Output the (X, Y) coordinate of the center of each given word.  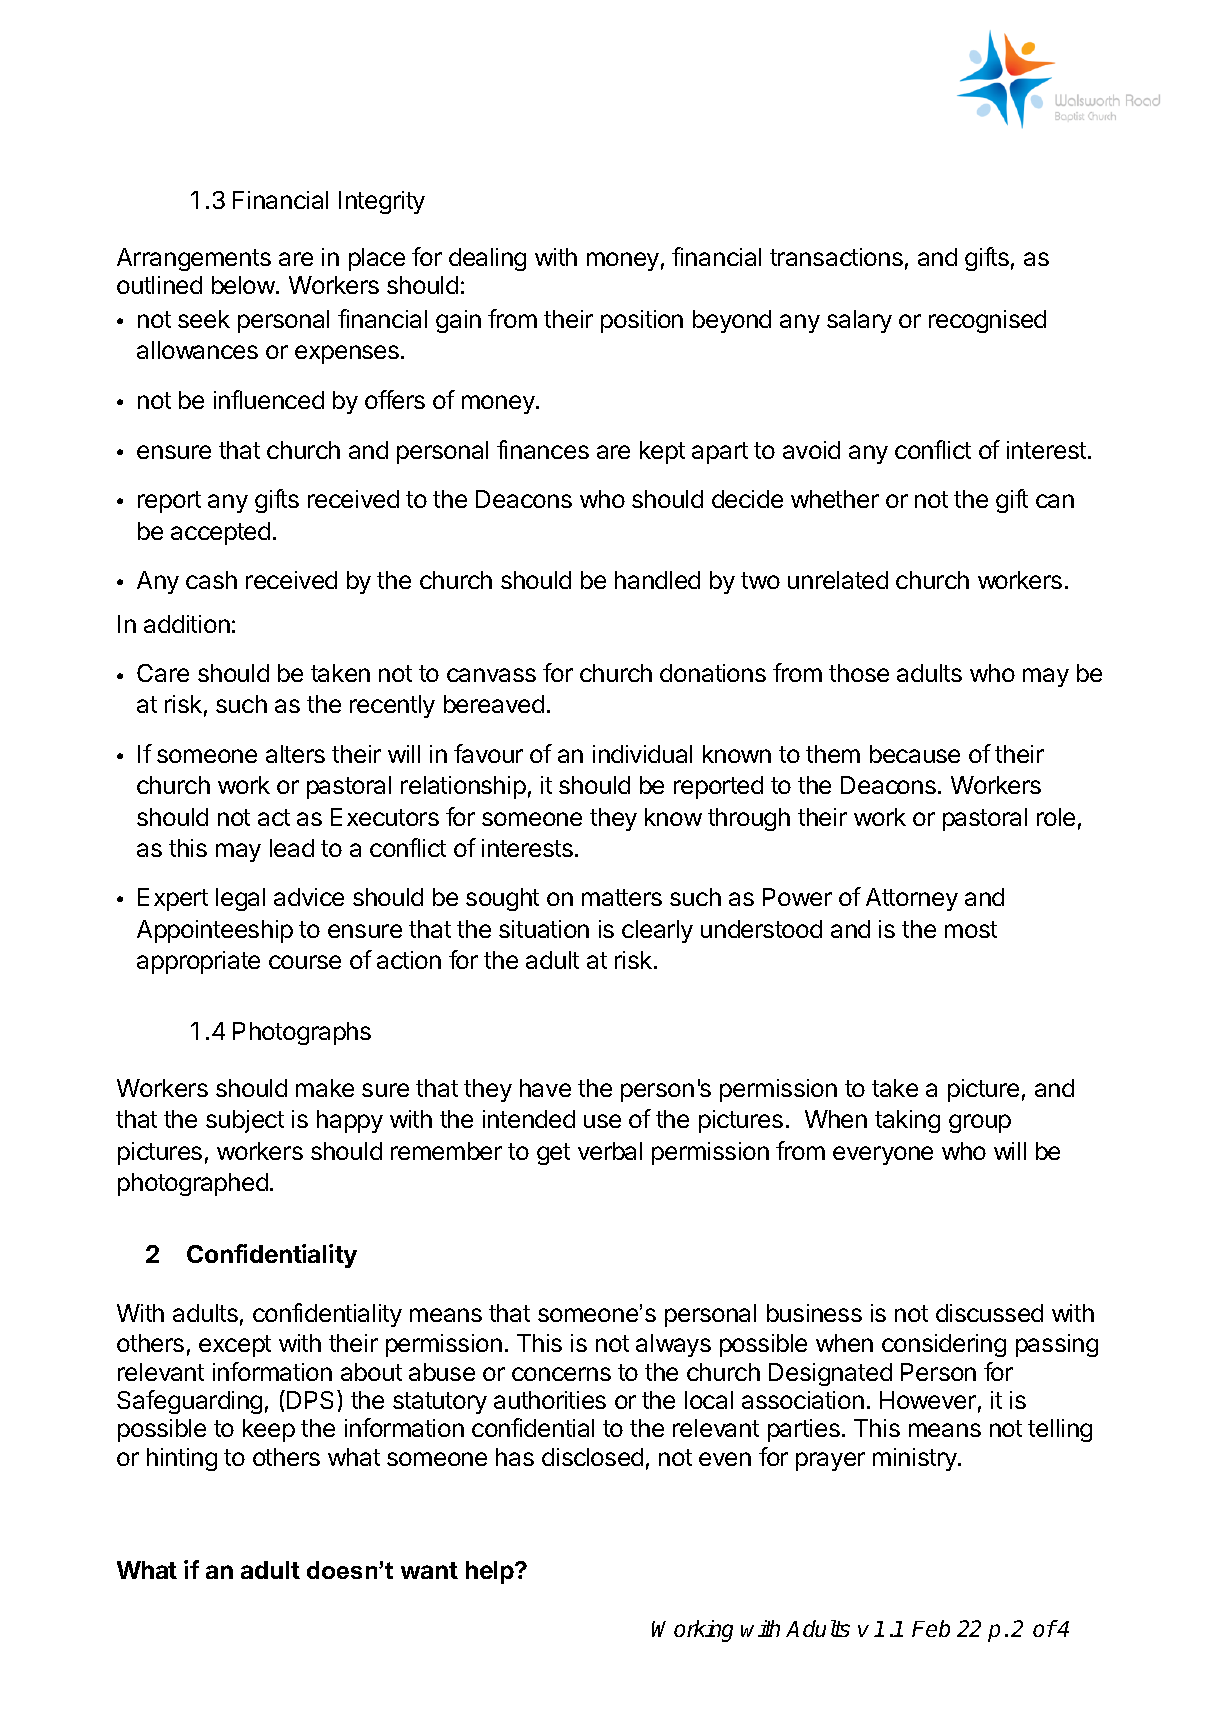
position (642, 321)
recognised (987, 321)
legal (240, 899)
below (244, 285)
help (491, 1572)
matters (622, 897)
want (429, 1570)
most (971, 929)
